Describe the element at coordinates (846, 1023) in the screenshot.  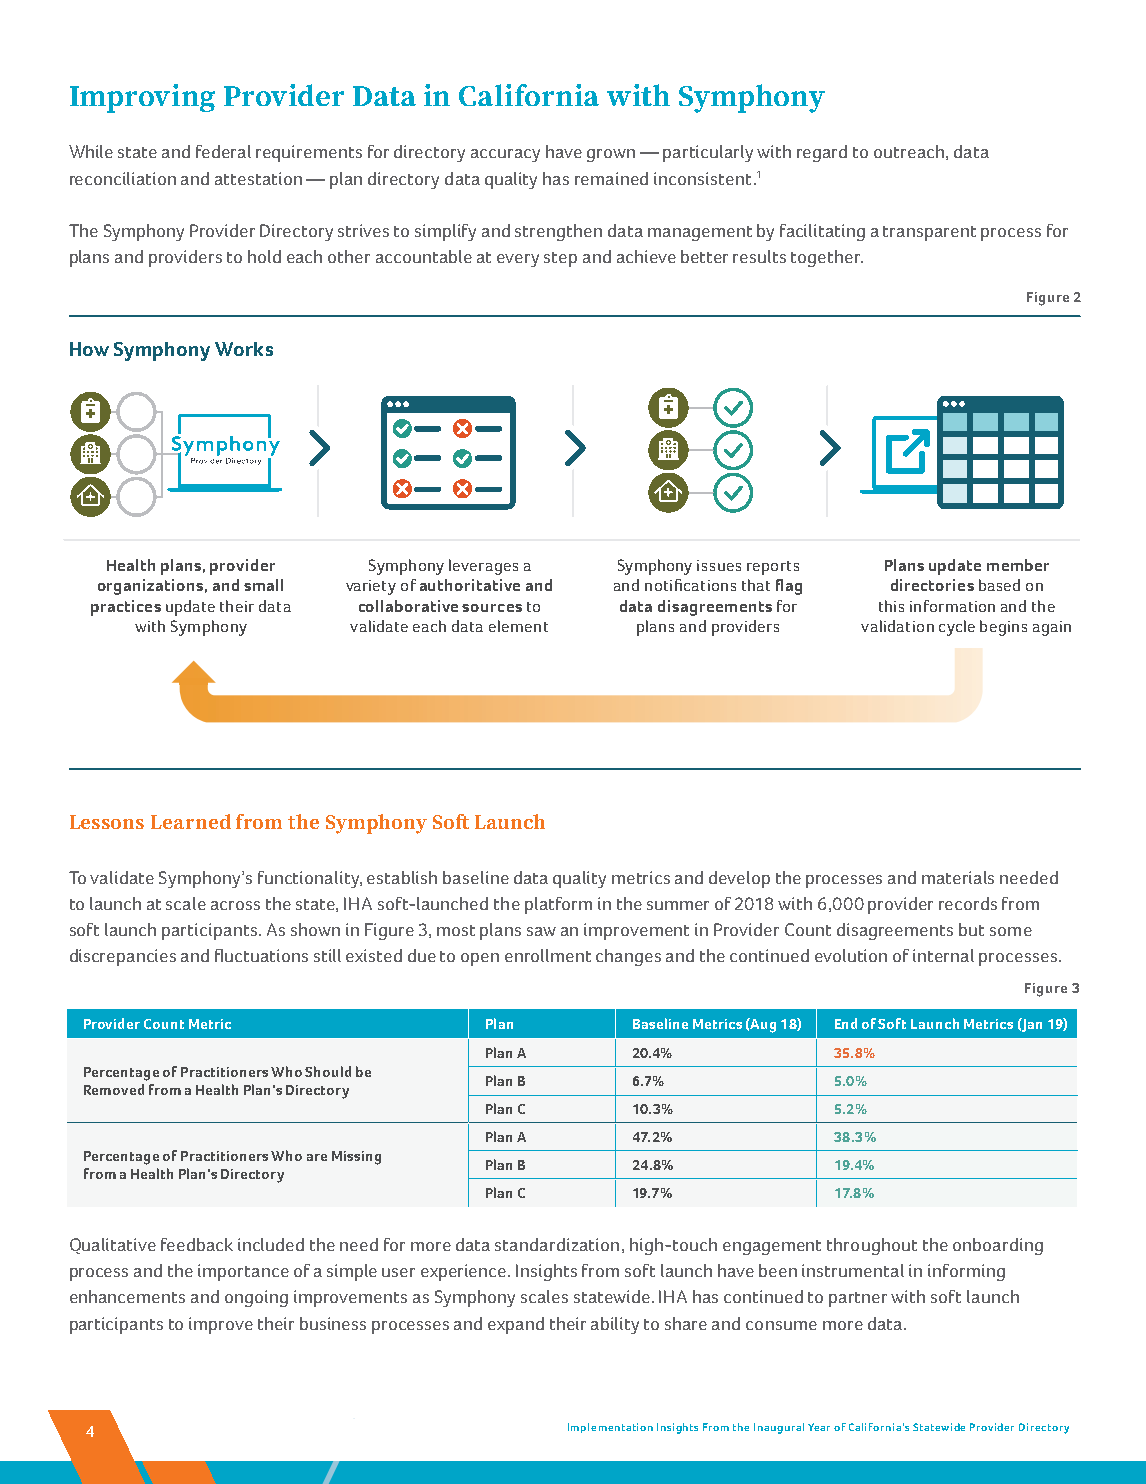
I see `End` at that location.
